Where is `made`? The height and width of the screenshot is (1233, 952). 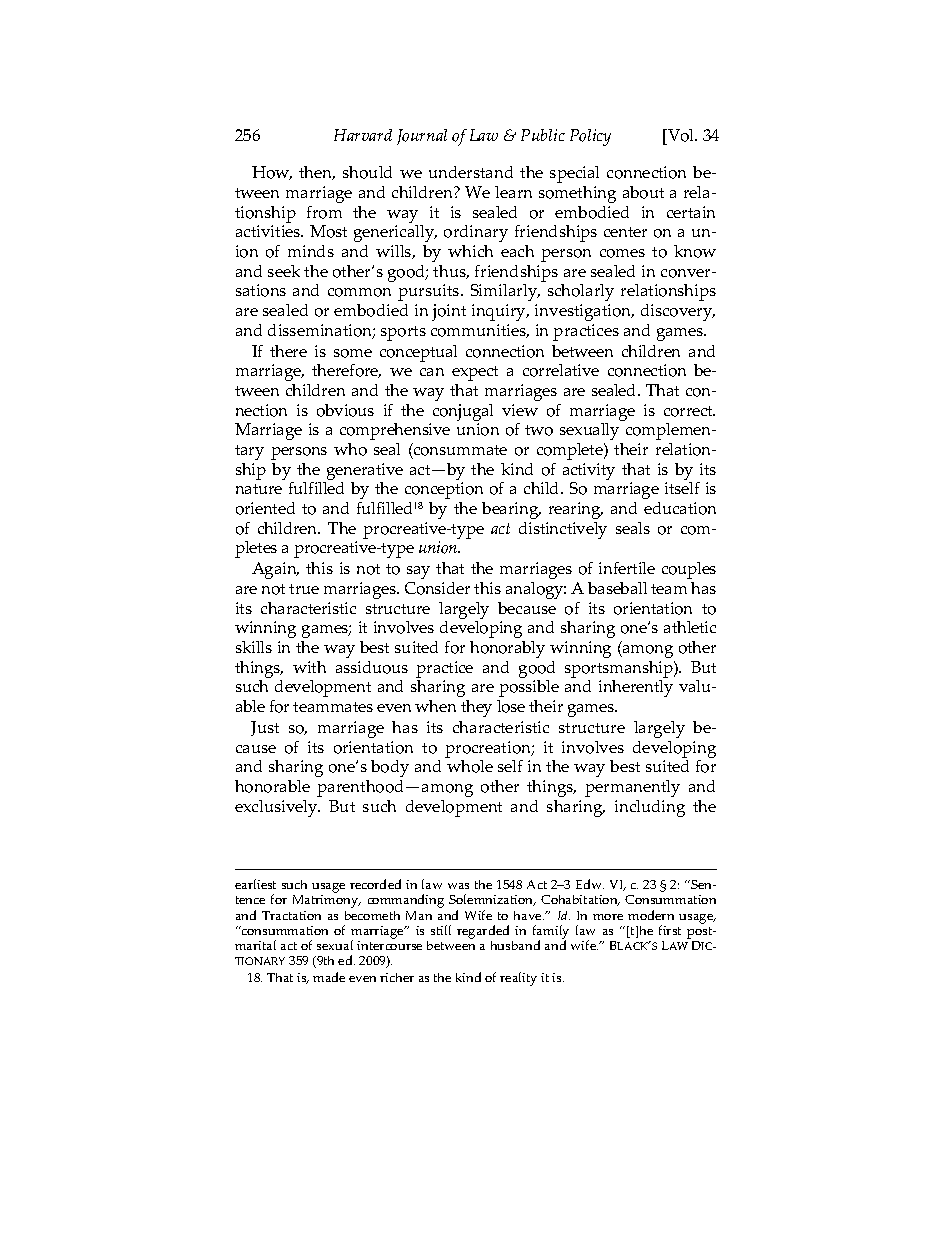
made is located at coordinates (329, 977).
